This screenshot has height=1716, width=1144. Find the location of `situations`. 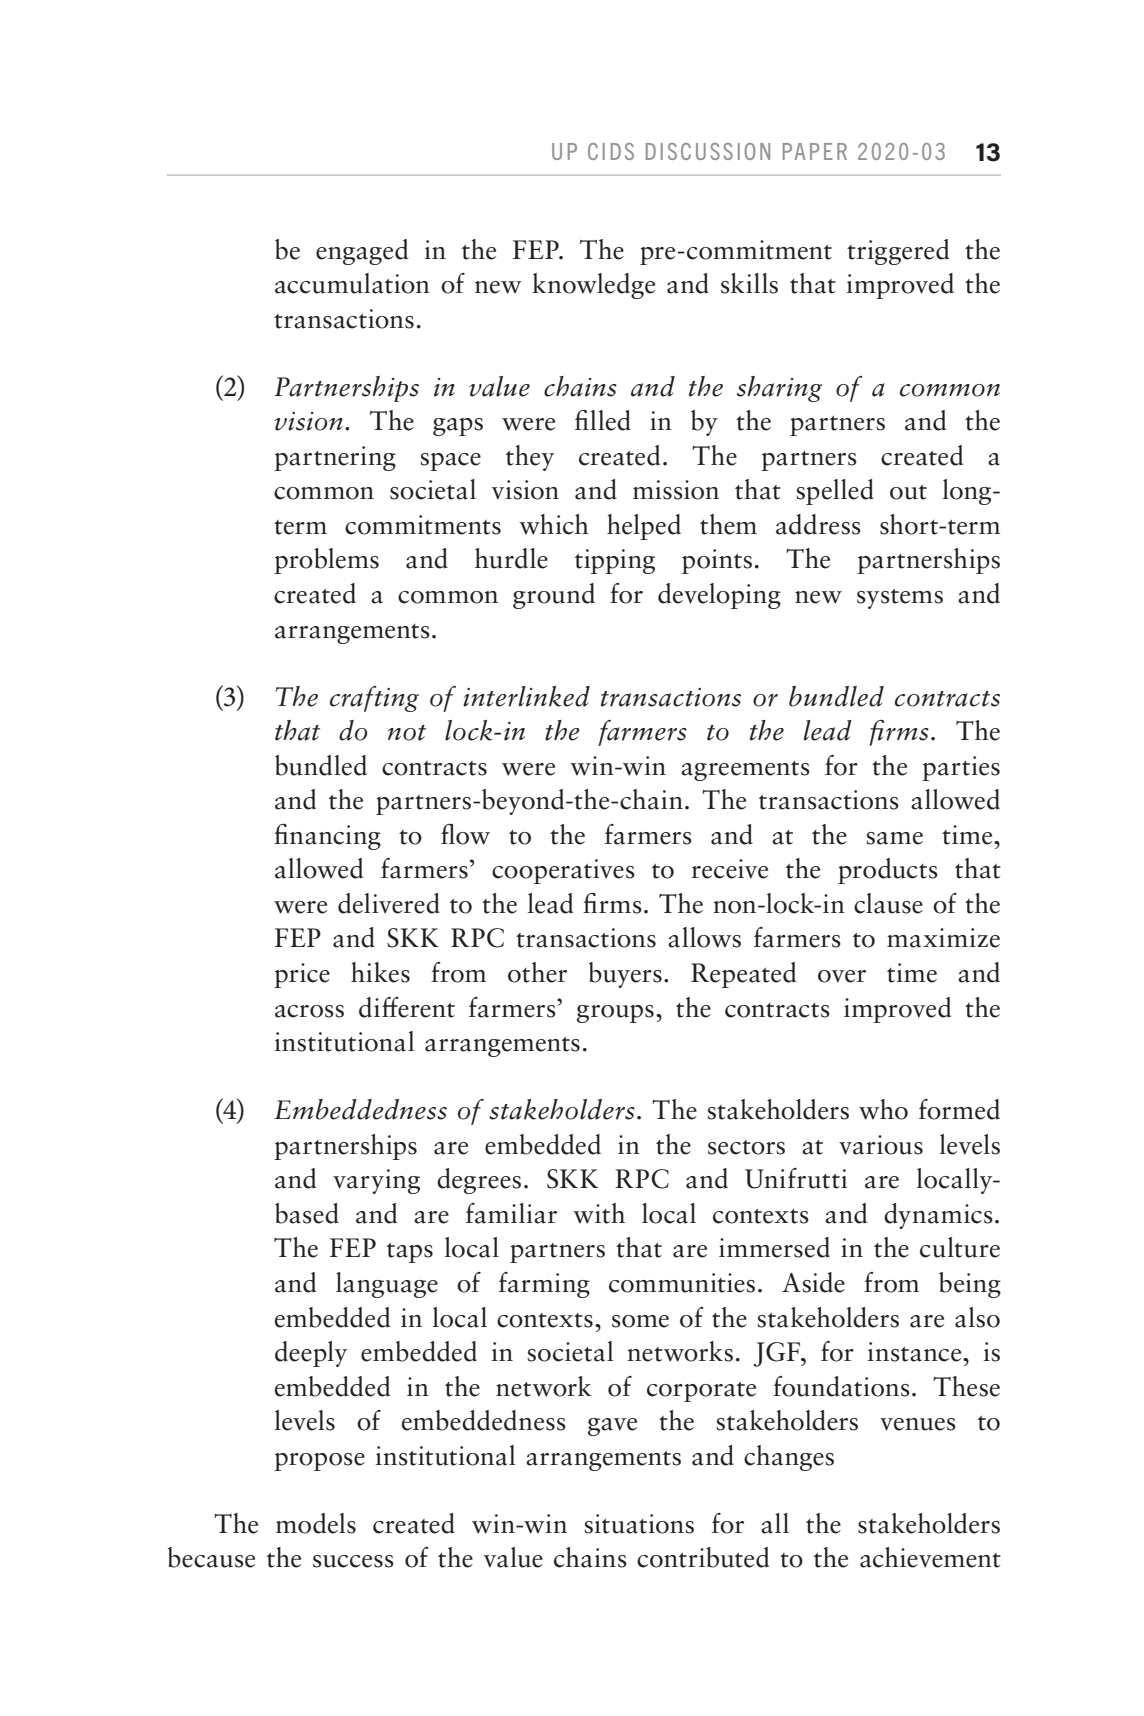

situations is located at coordinates (639, 1524).
